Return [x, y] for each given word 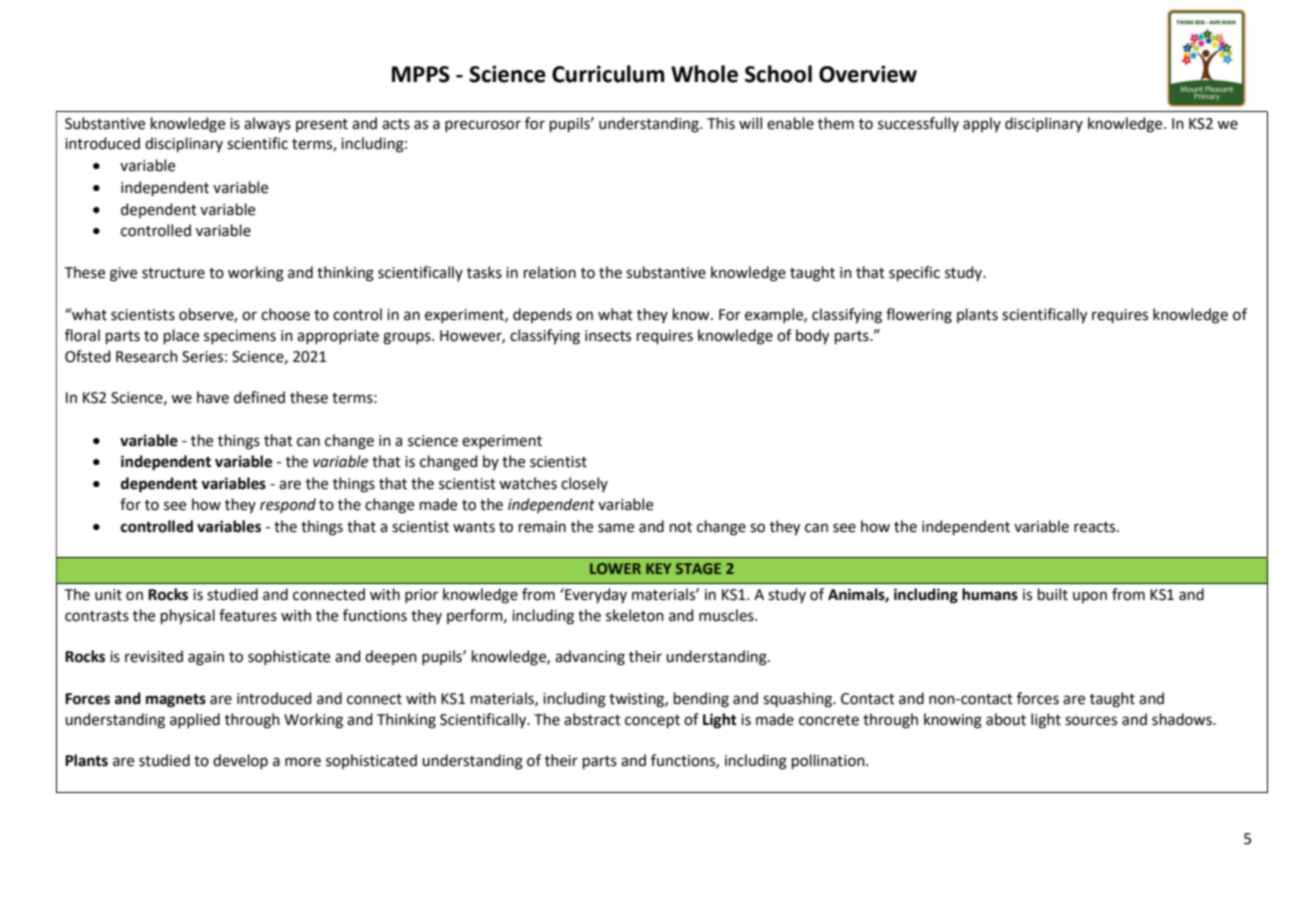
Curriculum [608, 74]
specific [914, 273]
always [267, 125]
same [616, 528]
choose [285, 314]
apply [982, 124]
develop [240, 761]
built [1053, 594]
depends [542, 315]
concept [652, 721]
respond [288, 505]
